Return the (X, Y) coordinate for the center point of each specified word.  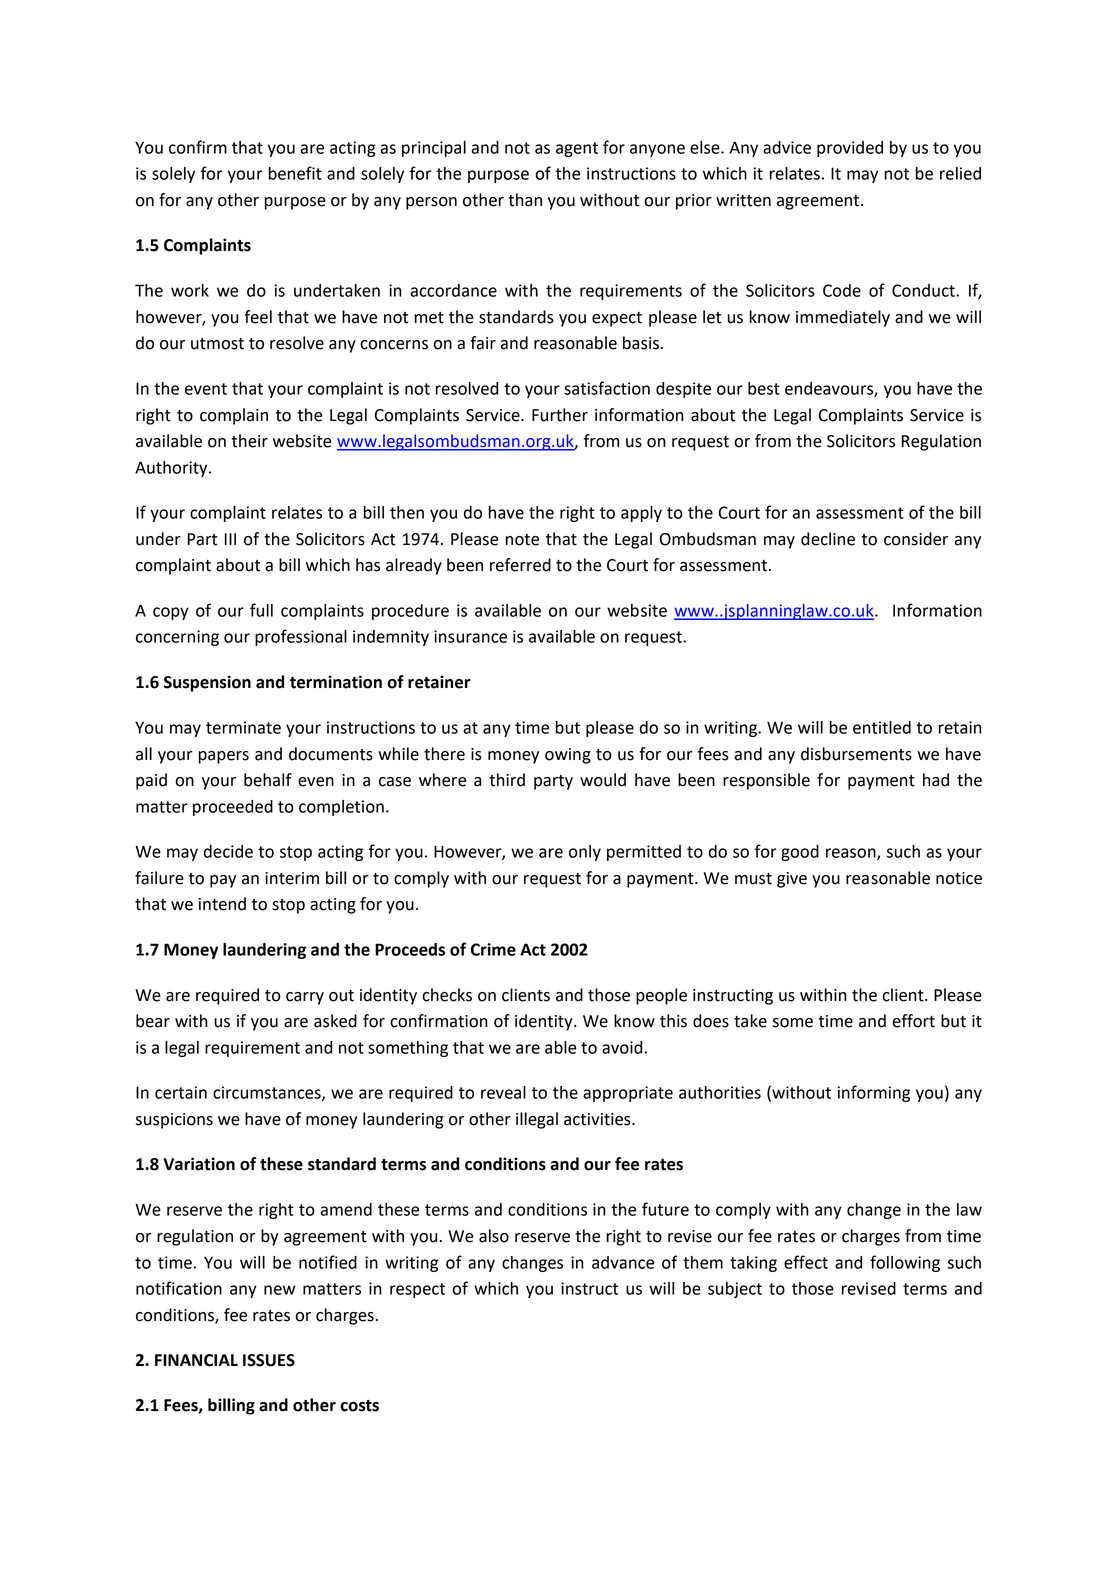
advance (623, 1262)
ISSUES (269, 1360)
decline (828, 539)
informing (874, 1093)
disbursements (856, 754)
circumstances (268, 1093)
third (507, 780)
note (522, 540)
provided (850, 149)
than (525, 200)
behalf (268, 780)
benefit (295, 173)
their (250, 441)
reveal (503, 1092)
